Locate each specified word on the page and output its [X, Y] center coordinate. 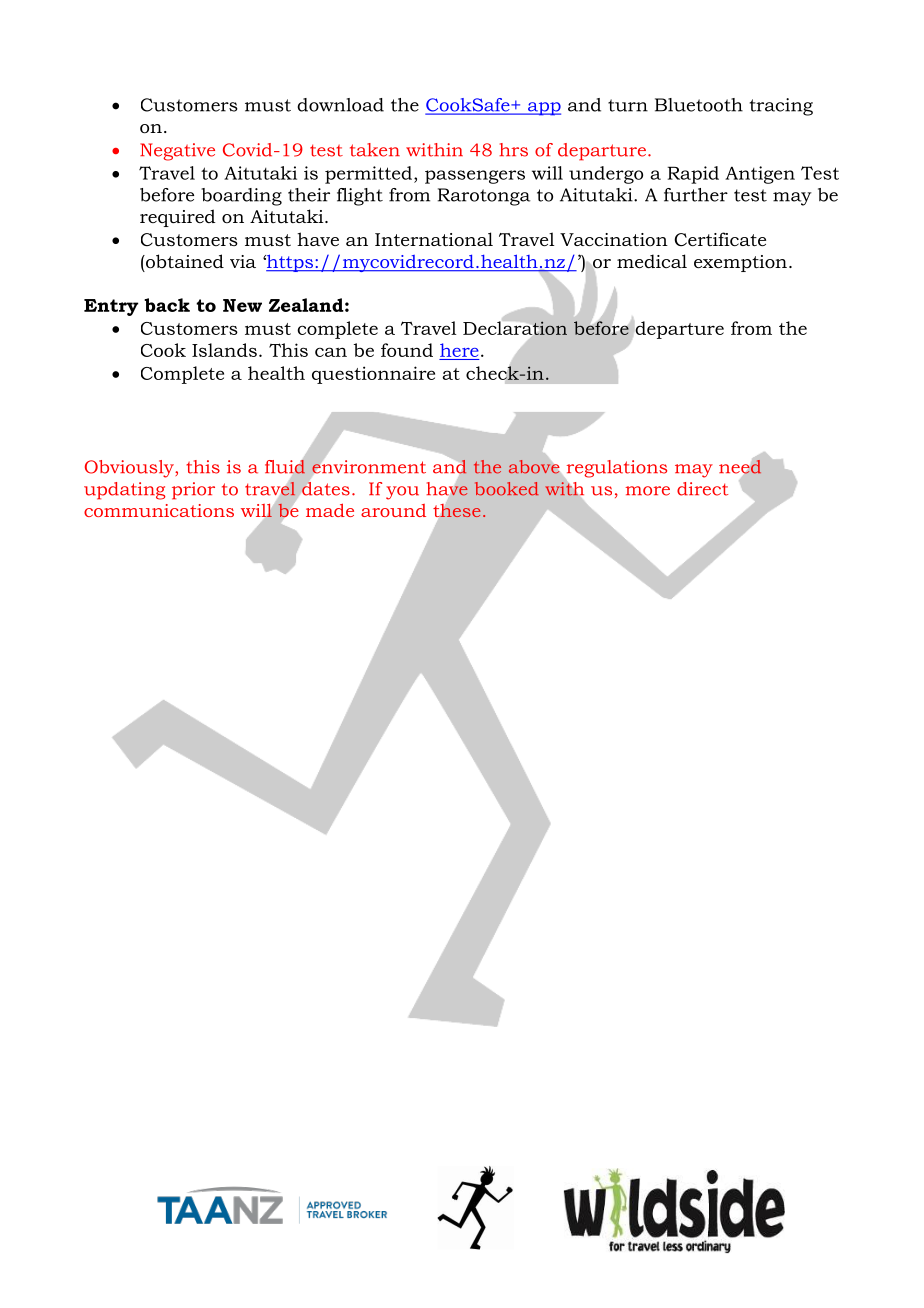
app [543, 109]
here [459, 350]
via [243, 261]
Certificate [720, 239]
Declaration [515, 328]
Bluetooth [699, 105]
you [402, 493]
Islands [224, 350]
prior [193, 491]
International [434, 239]
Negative [177, 152]
